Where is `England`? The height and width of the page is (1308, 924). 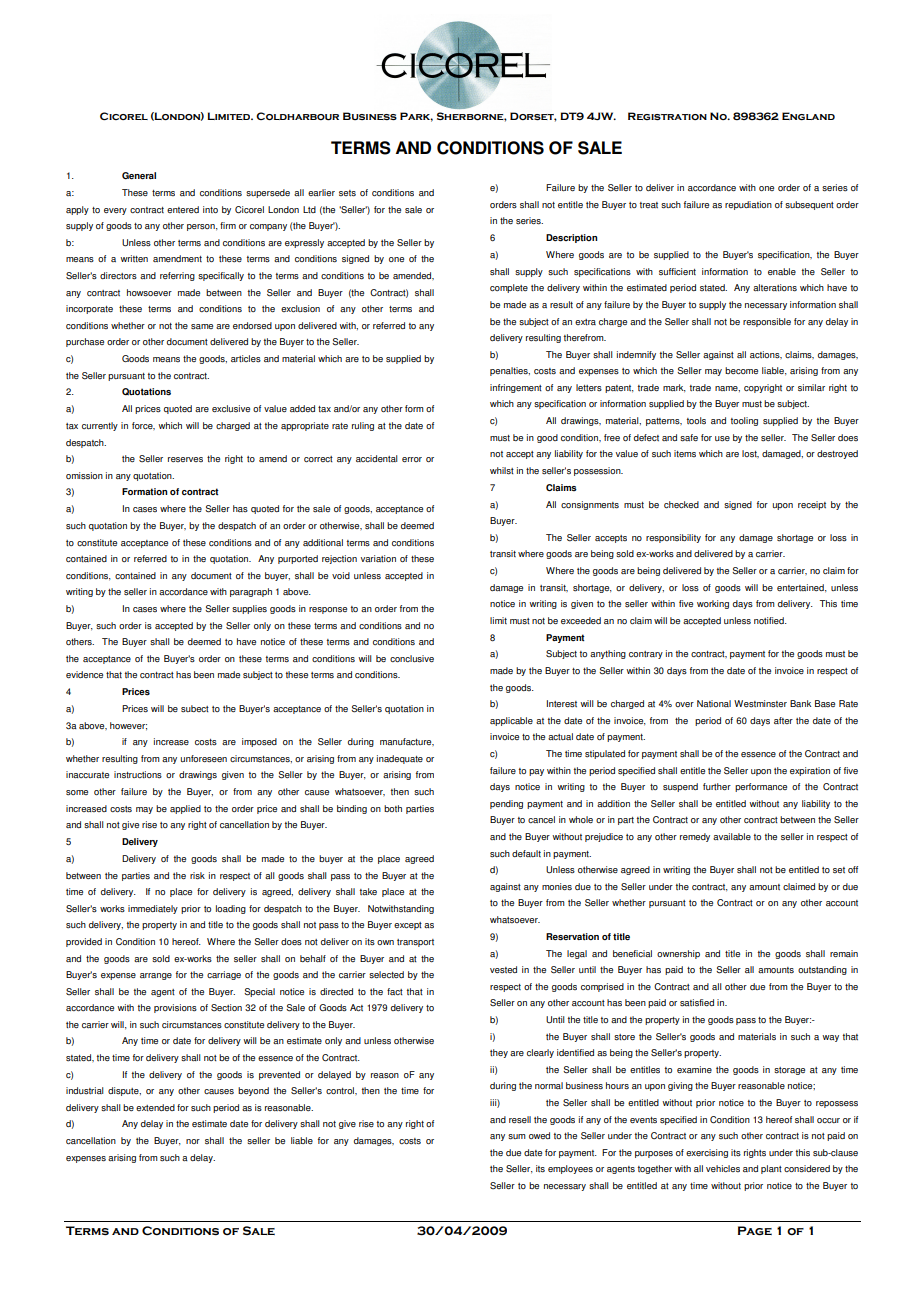 England is located at coordinates (808, 116).
